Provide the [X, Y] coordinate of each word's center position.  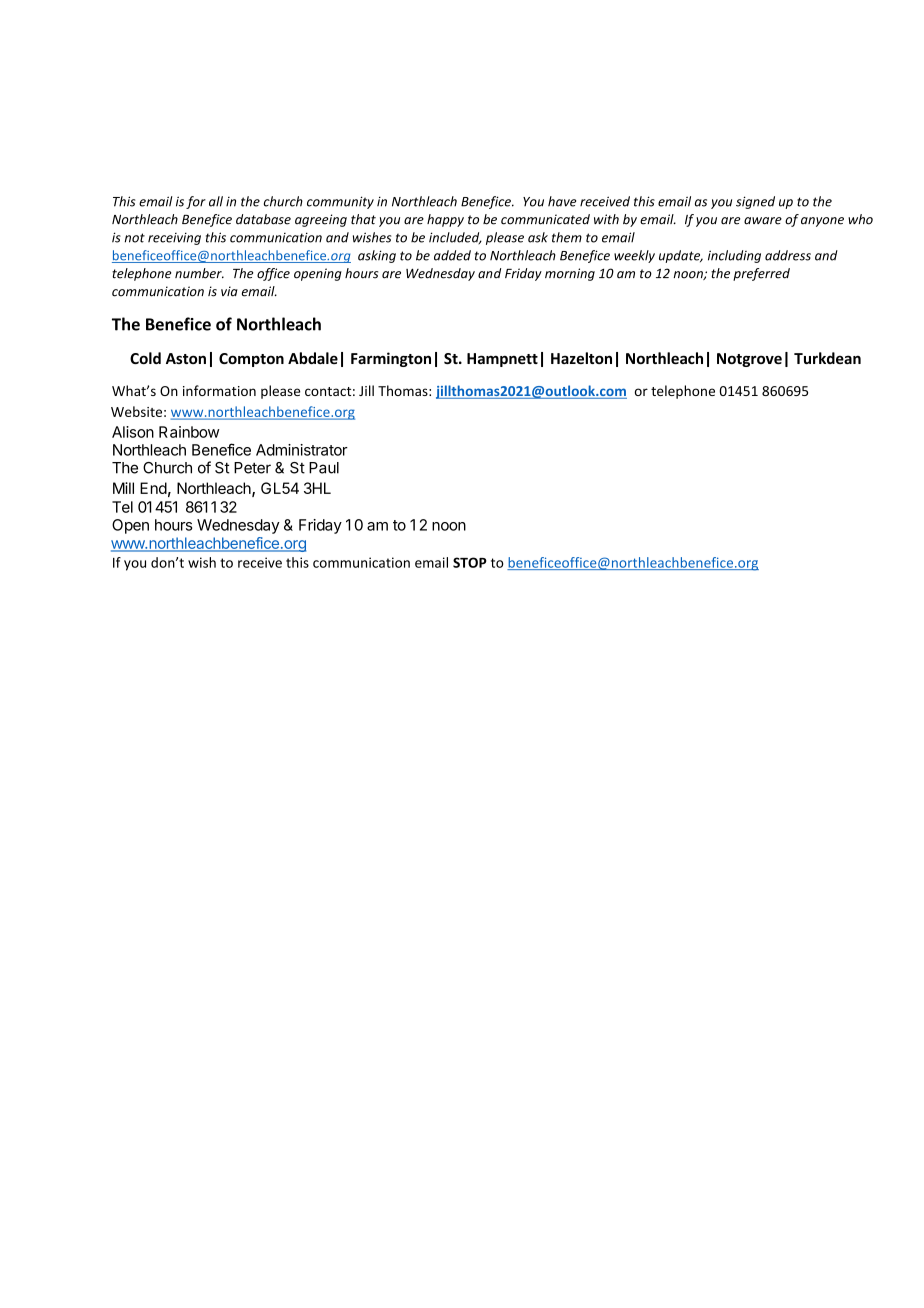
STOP [470, 562]
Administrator [302, 450]
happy [445, 220]
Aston [186, 358]
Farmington [391, 359]
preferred [761, 274]
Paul [324, 468]
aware [763, 221]
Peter [252, 468]
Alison [133, 432]
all [216, 201]
